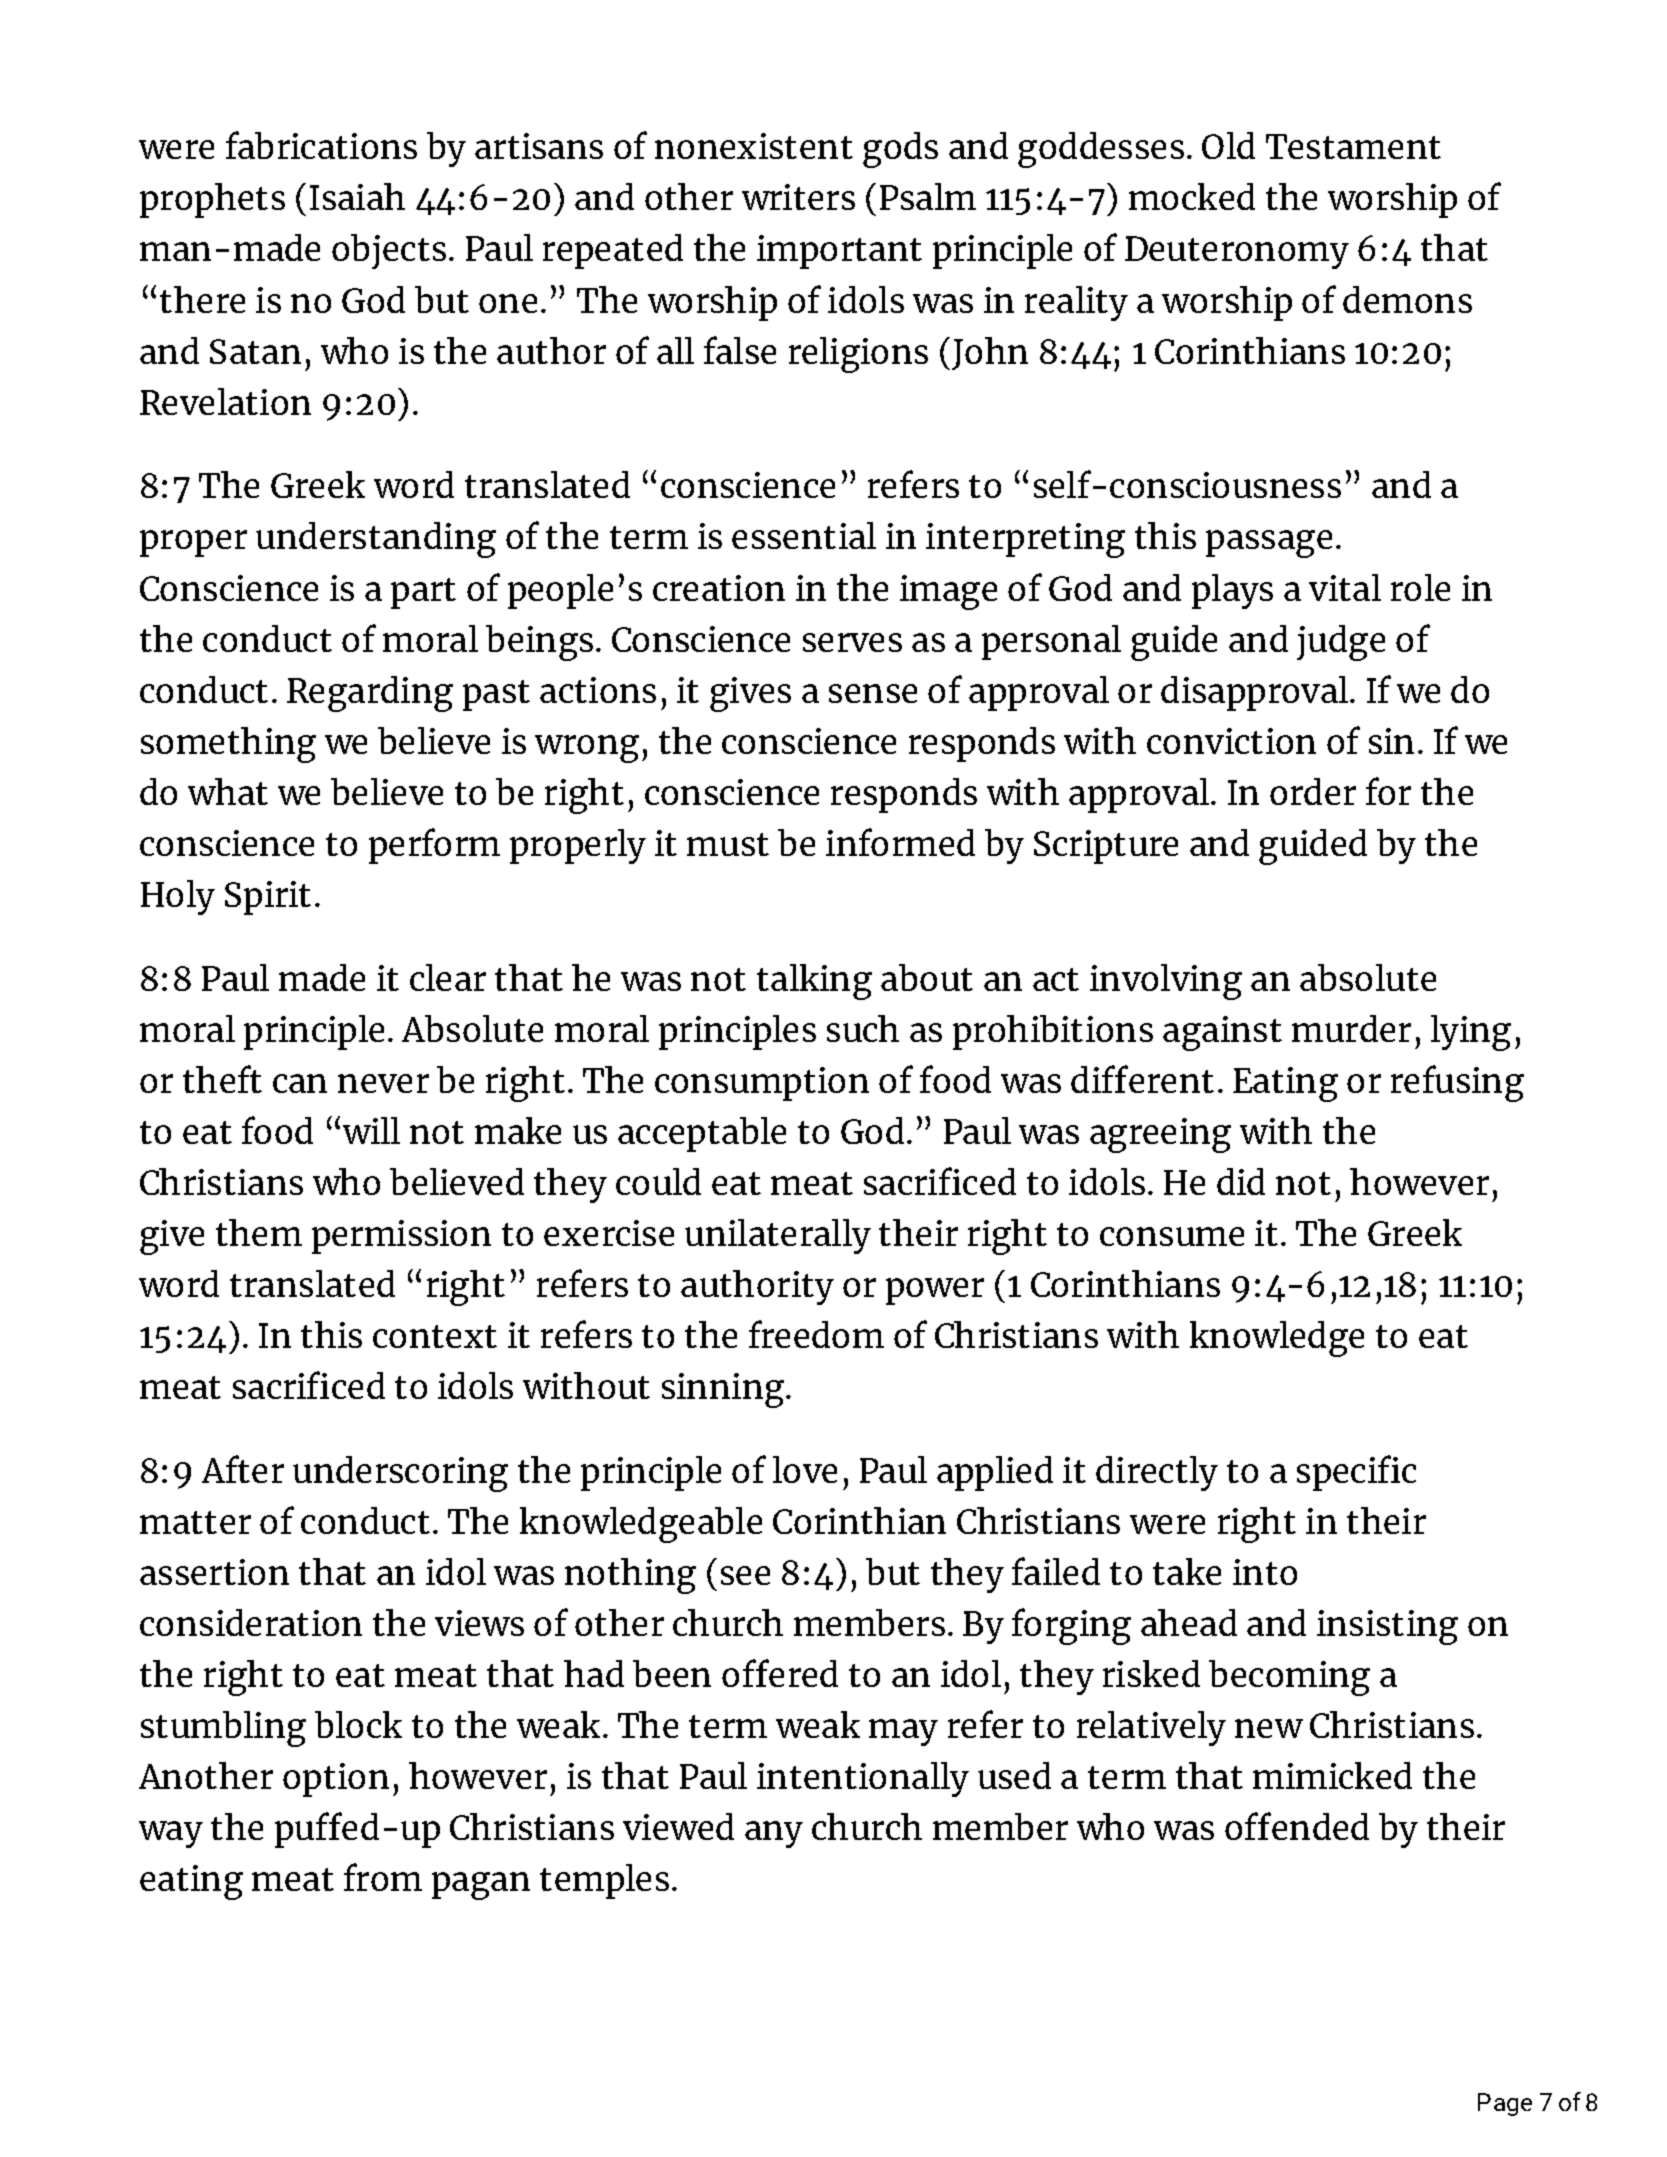  Describe the element at coordinates (371, 1130) in the screenshot. I see `will` at that location.
